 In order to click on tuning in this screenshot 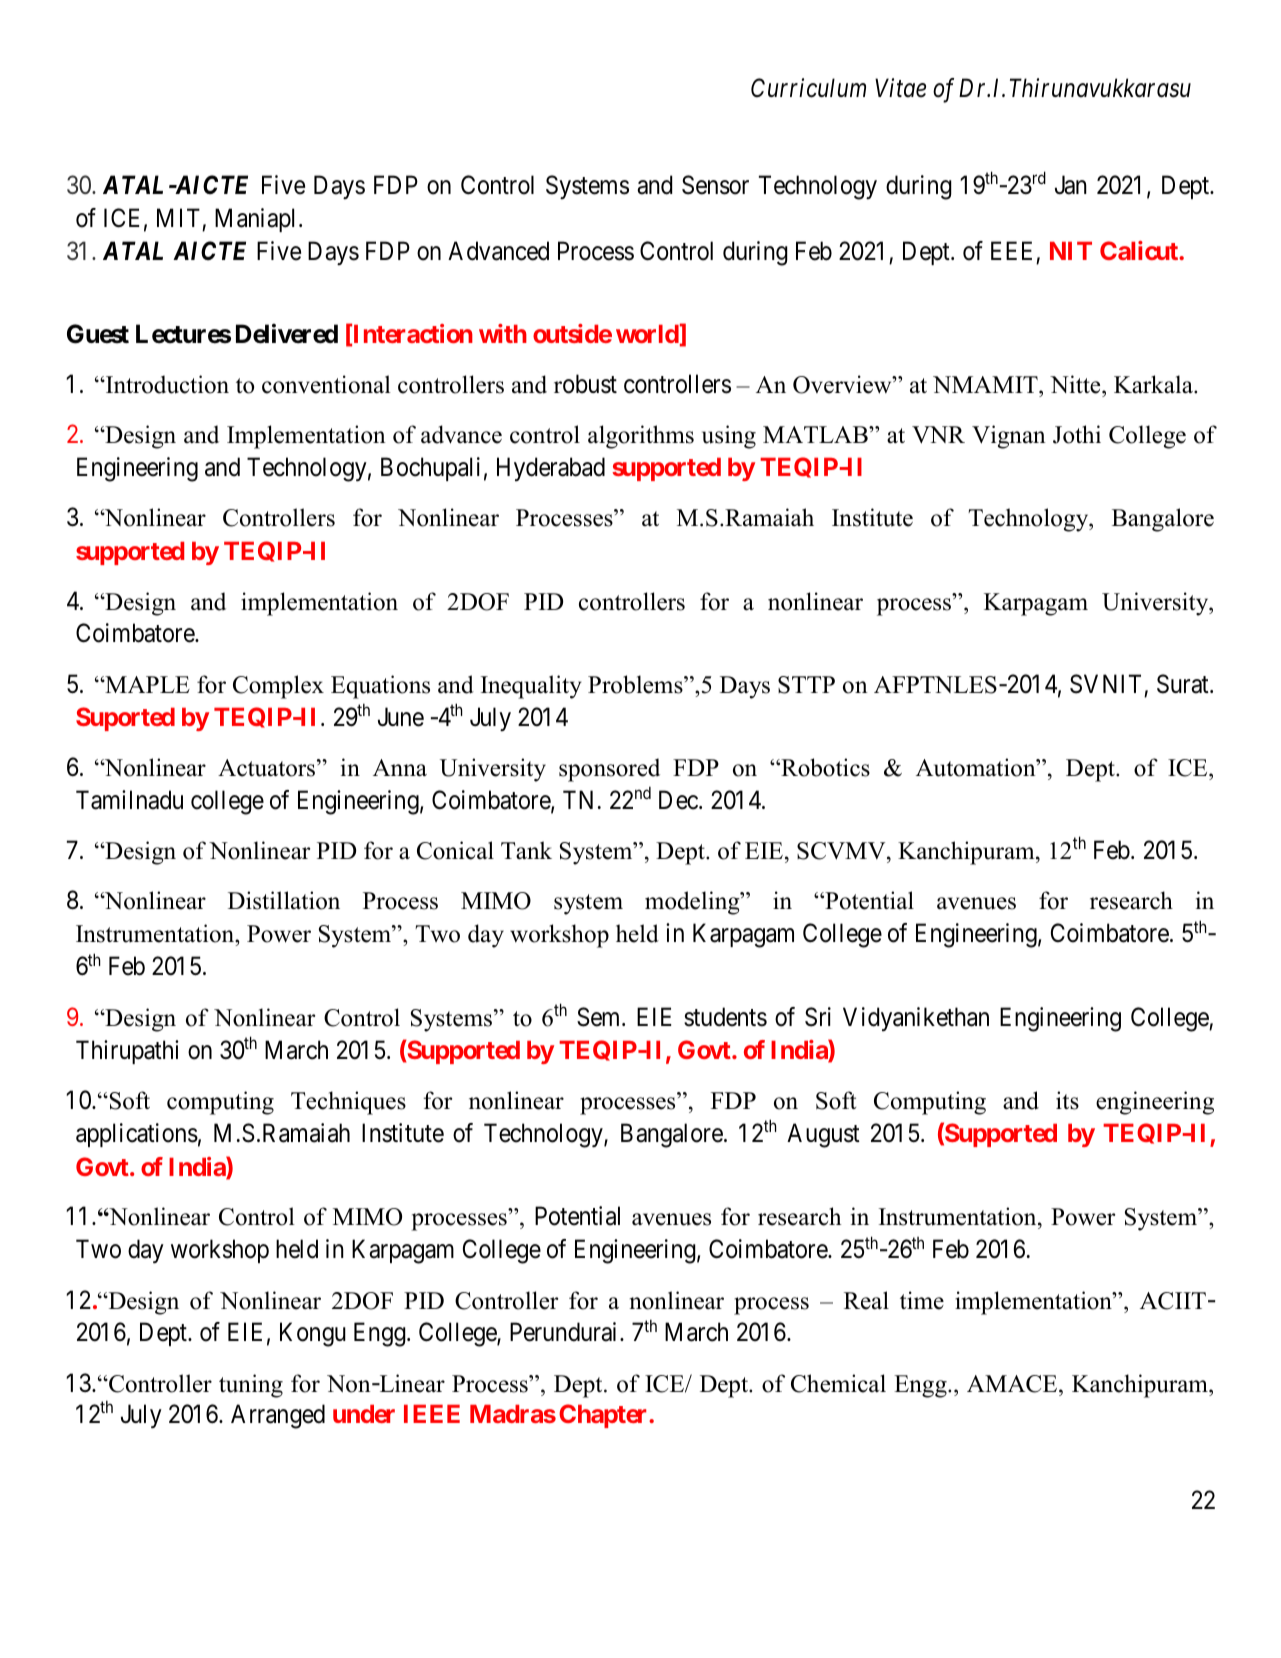, I will do `click(251, 1386)`.
